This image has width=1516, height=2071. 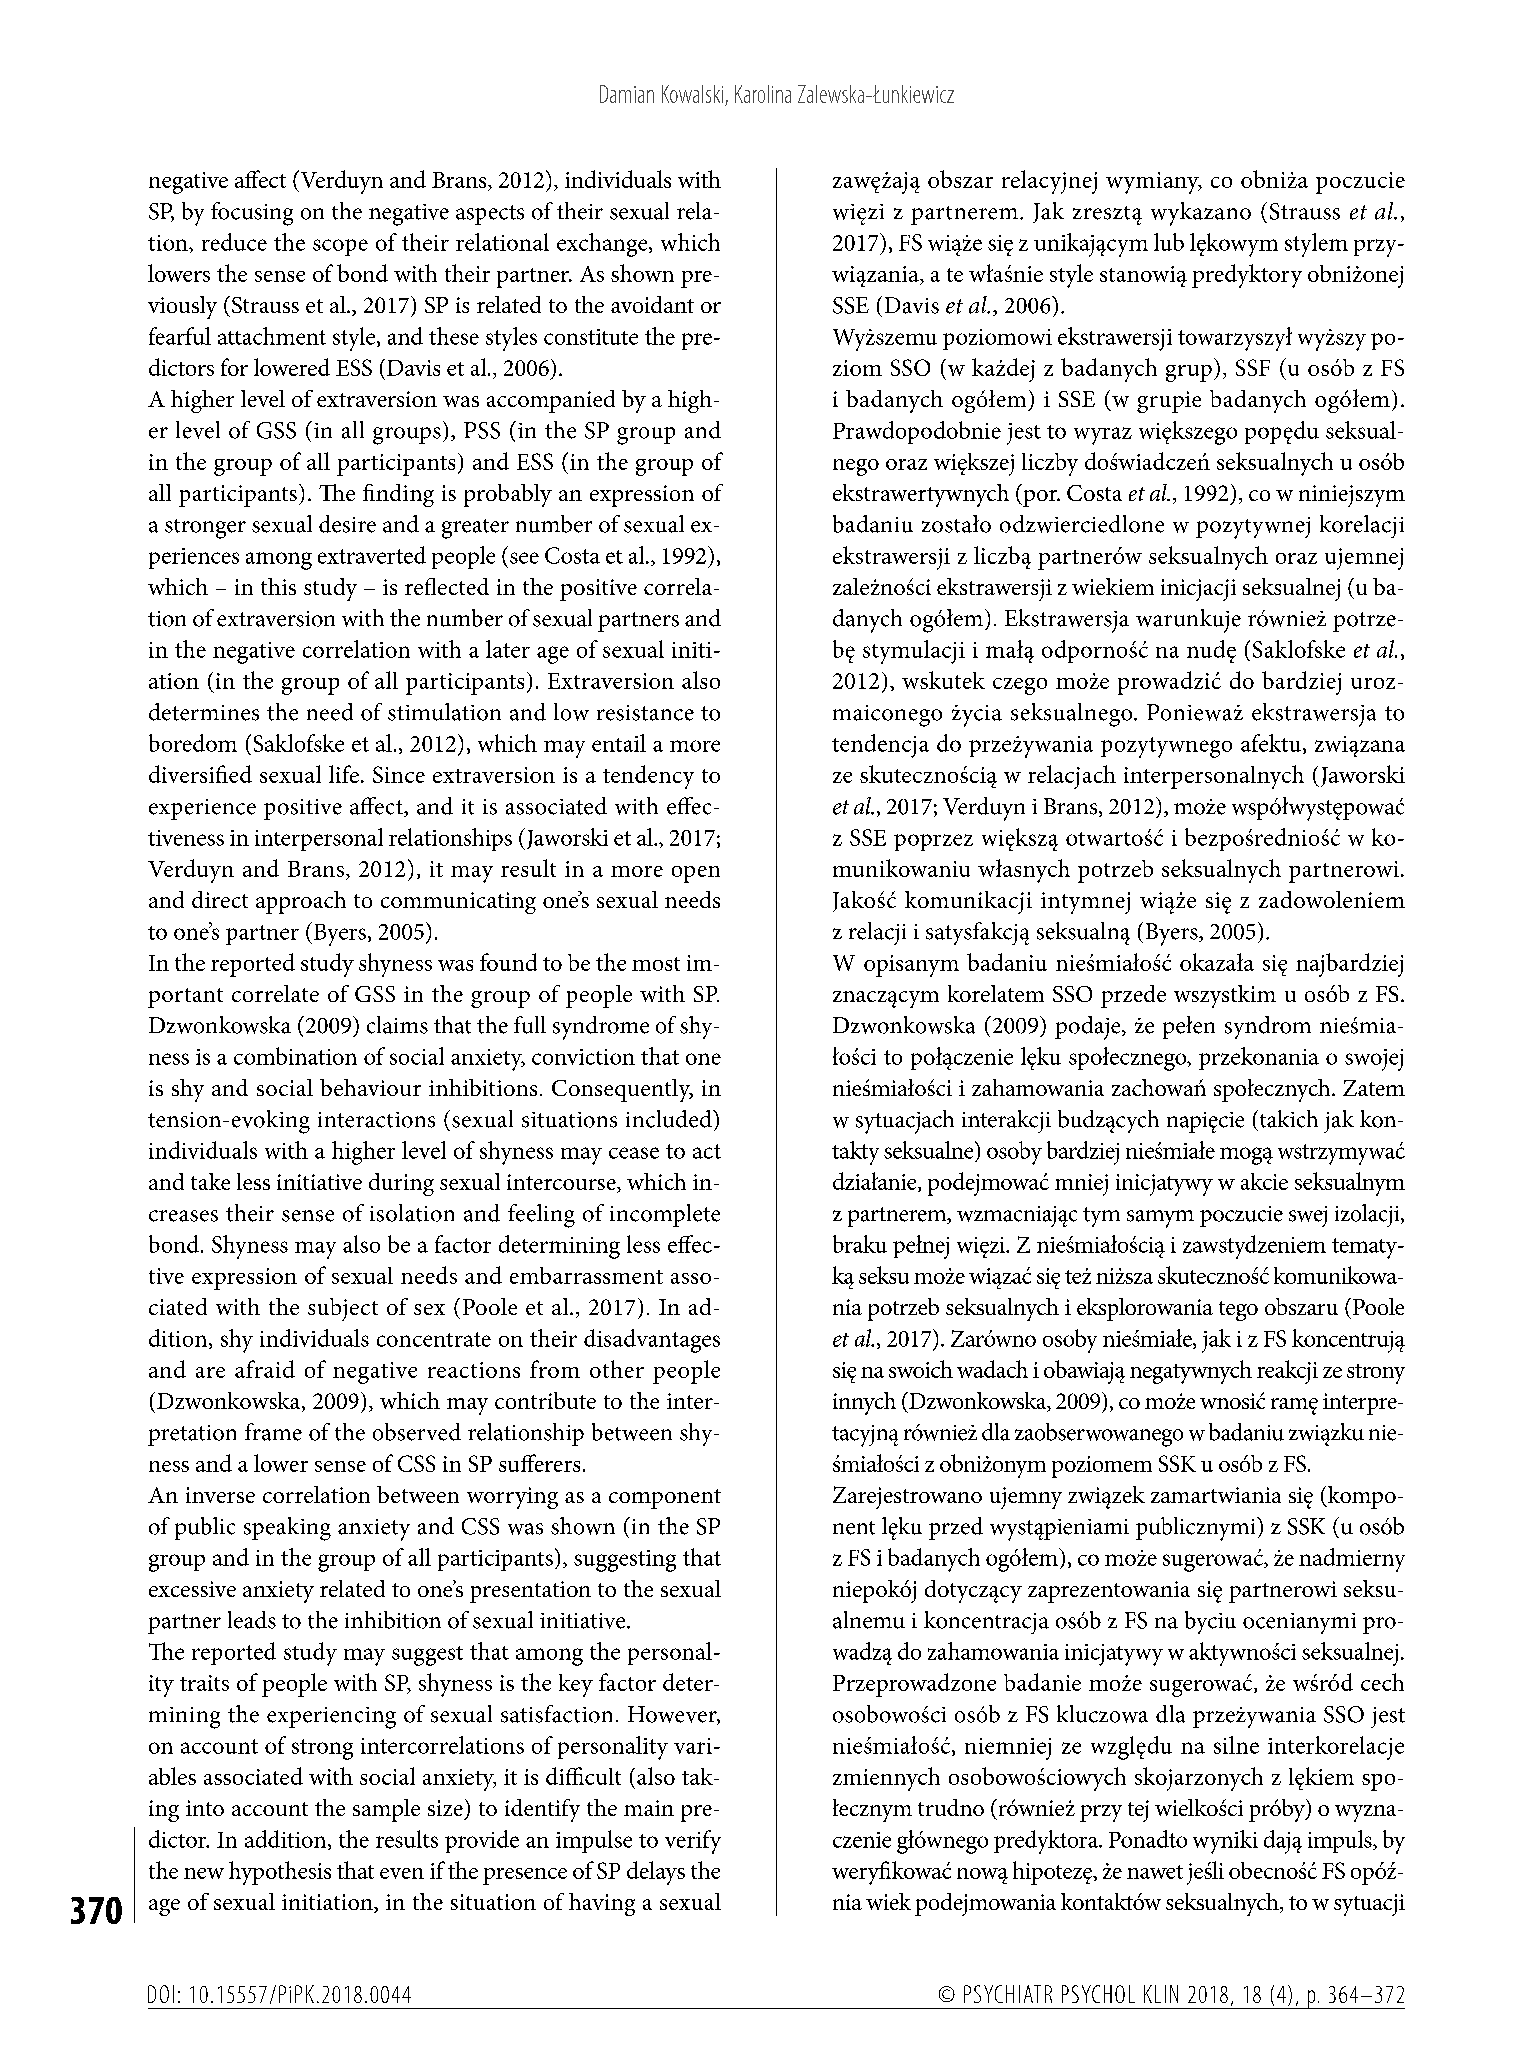 What do you see at coordinates (370, 1087) in the image?
I see `behaviour` at bounding box center [370, 1087].
